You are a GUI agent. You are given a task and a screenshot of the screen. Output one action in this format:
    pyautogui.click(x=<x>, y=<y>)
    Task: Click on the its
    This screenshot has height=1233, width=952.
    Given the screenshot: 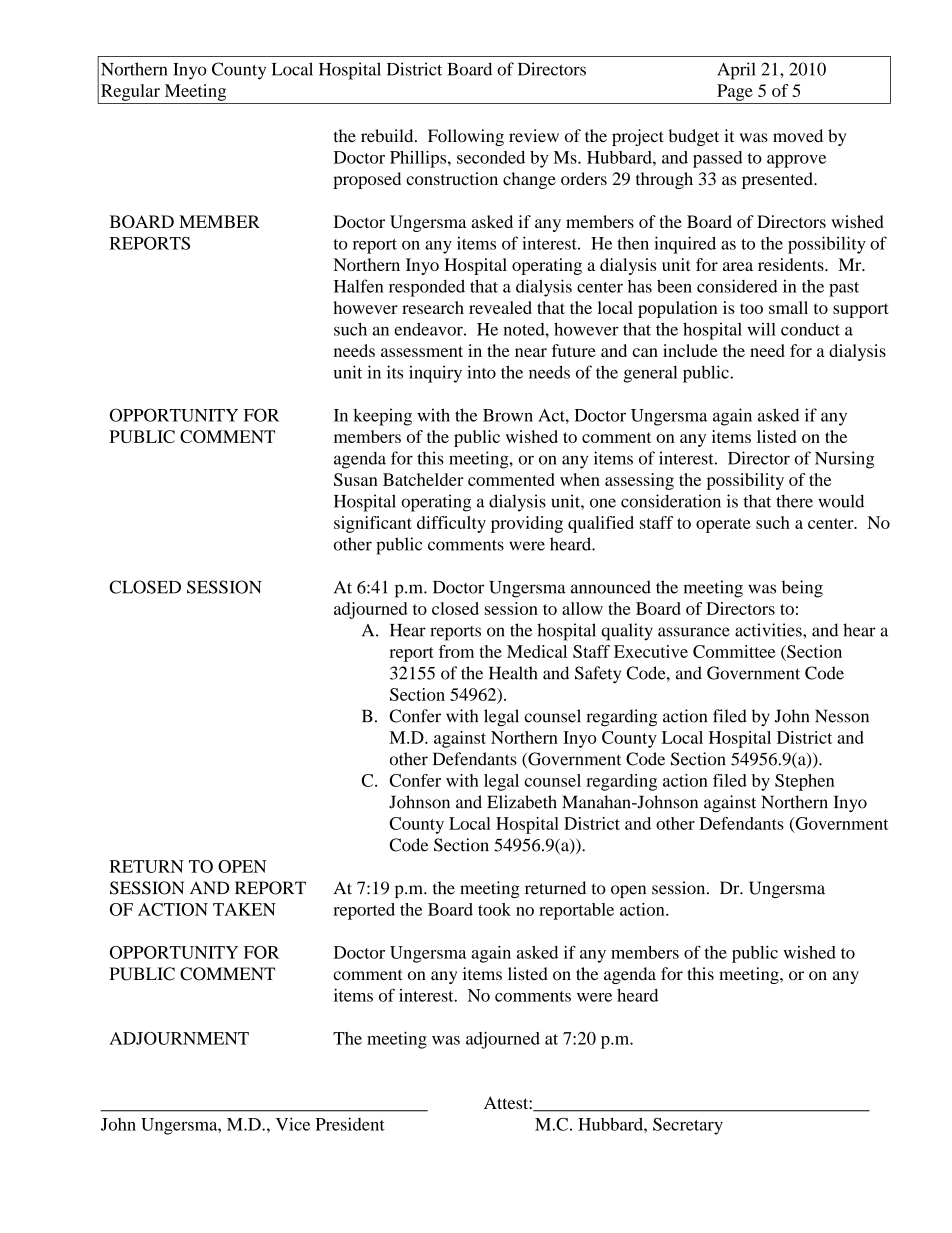 What is the action you would take?
    pyautogui.click(x=395, y=372)
